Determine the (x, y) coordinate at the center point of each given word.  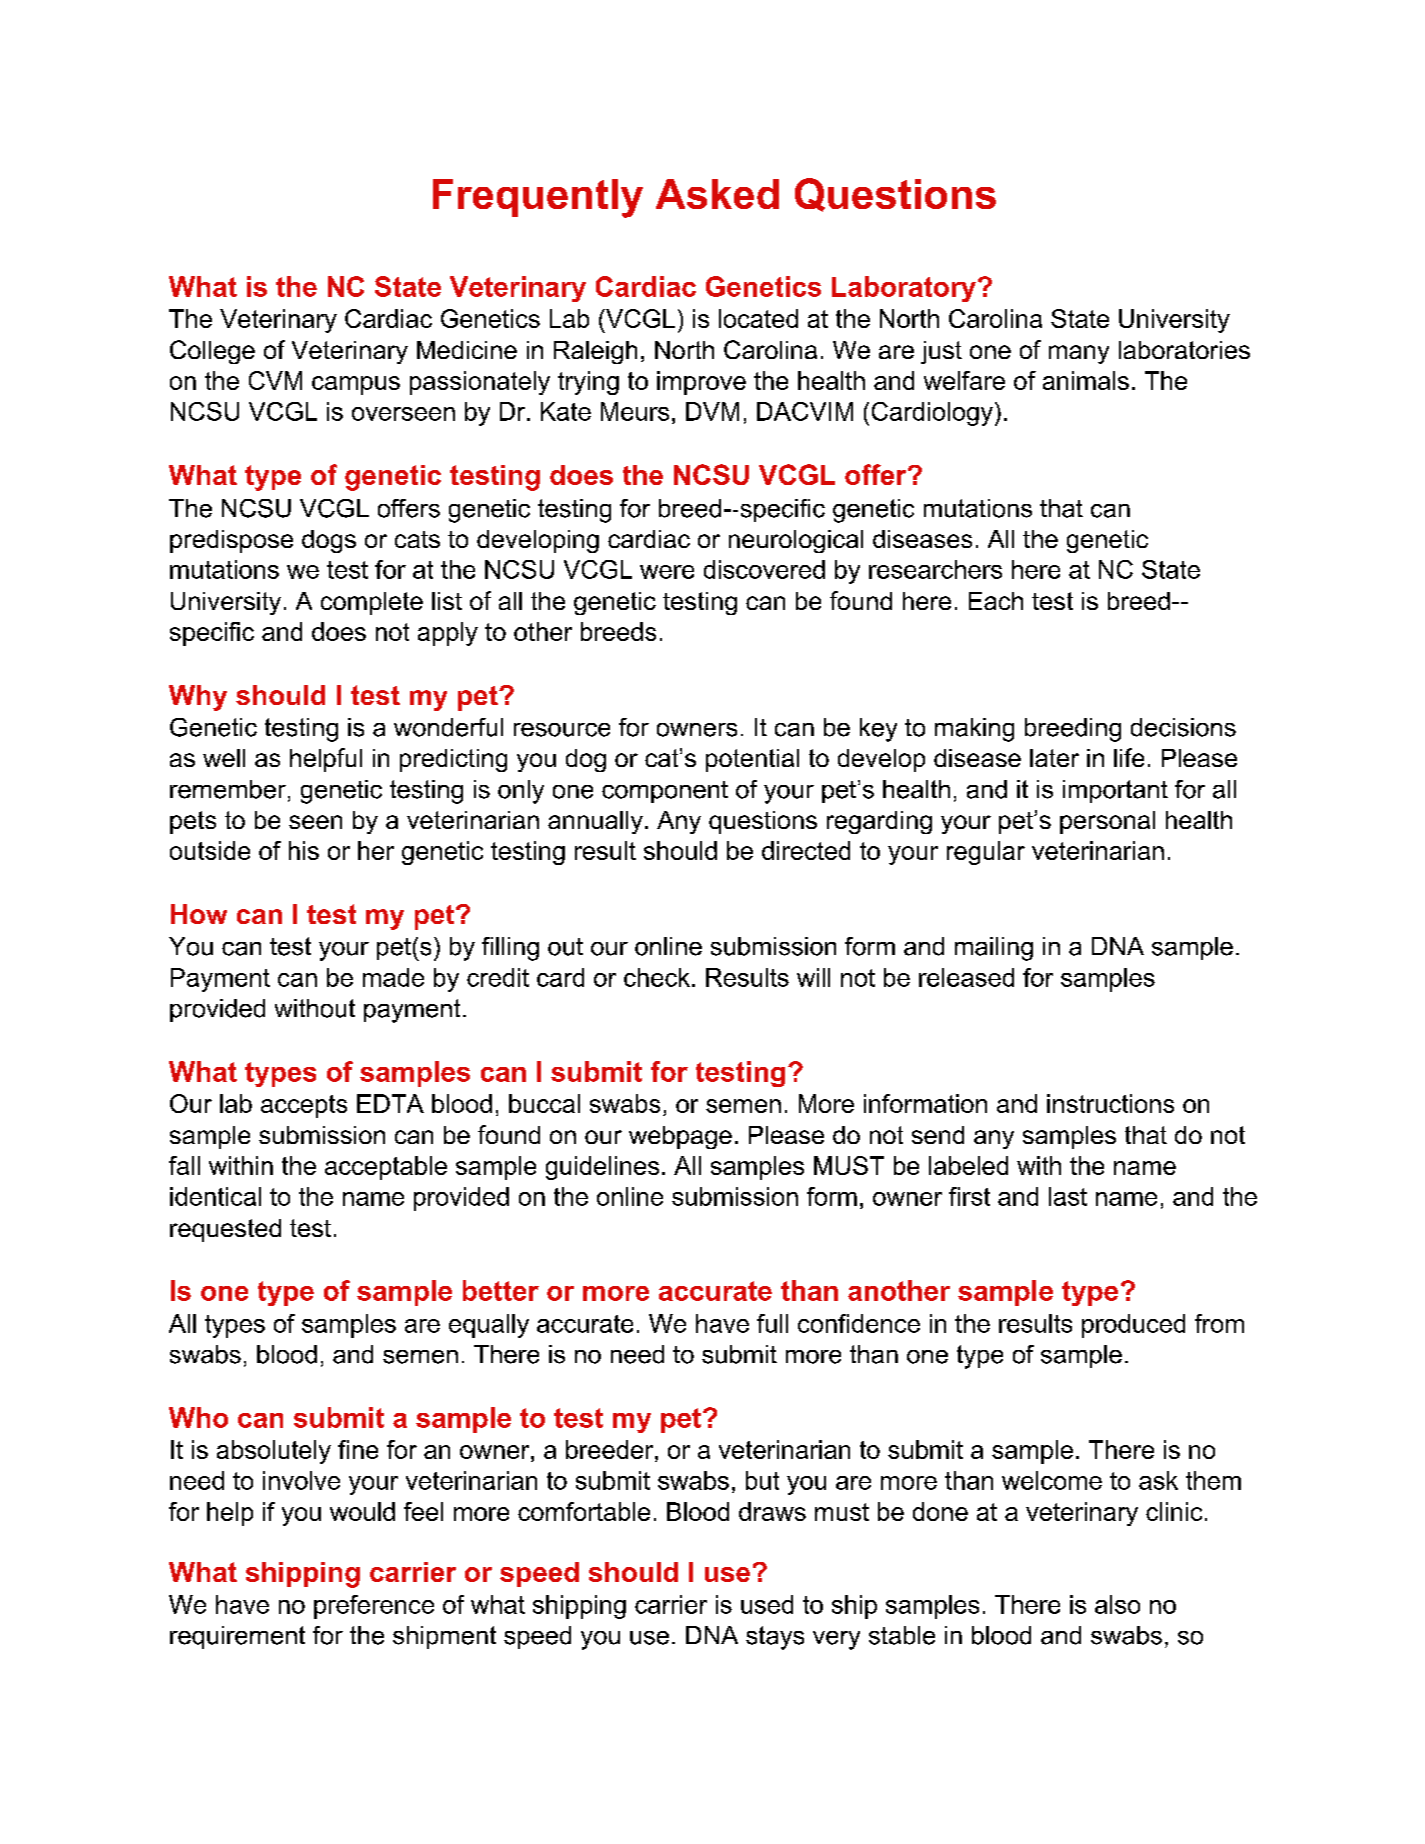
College (212, 352)
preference (374, 1607)
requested (225, 1230)
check (658, 977)
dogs (329, 541)
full (772, 1323)
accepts (304, 1106)
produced (1133, 1326)
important (1115, 791)
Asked (717, 194)
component (665, 792)
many (1079, 354)
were (667, 572)
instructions (1110, 1103)
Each (996, 601)
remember (228, 789)
